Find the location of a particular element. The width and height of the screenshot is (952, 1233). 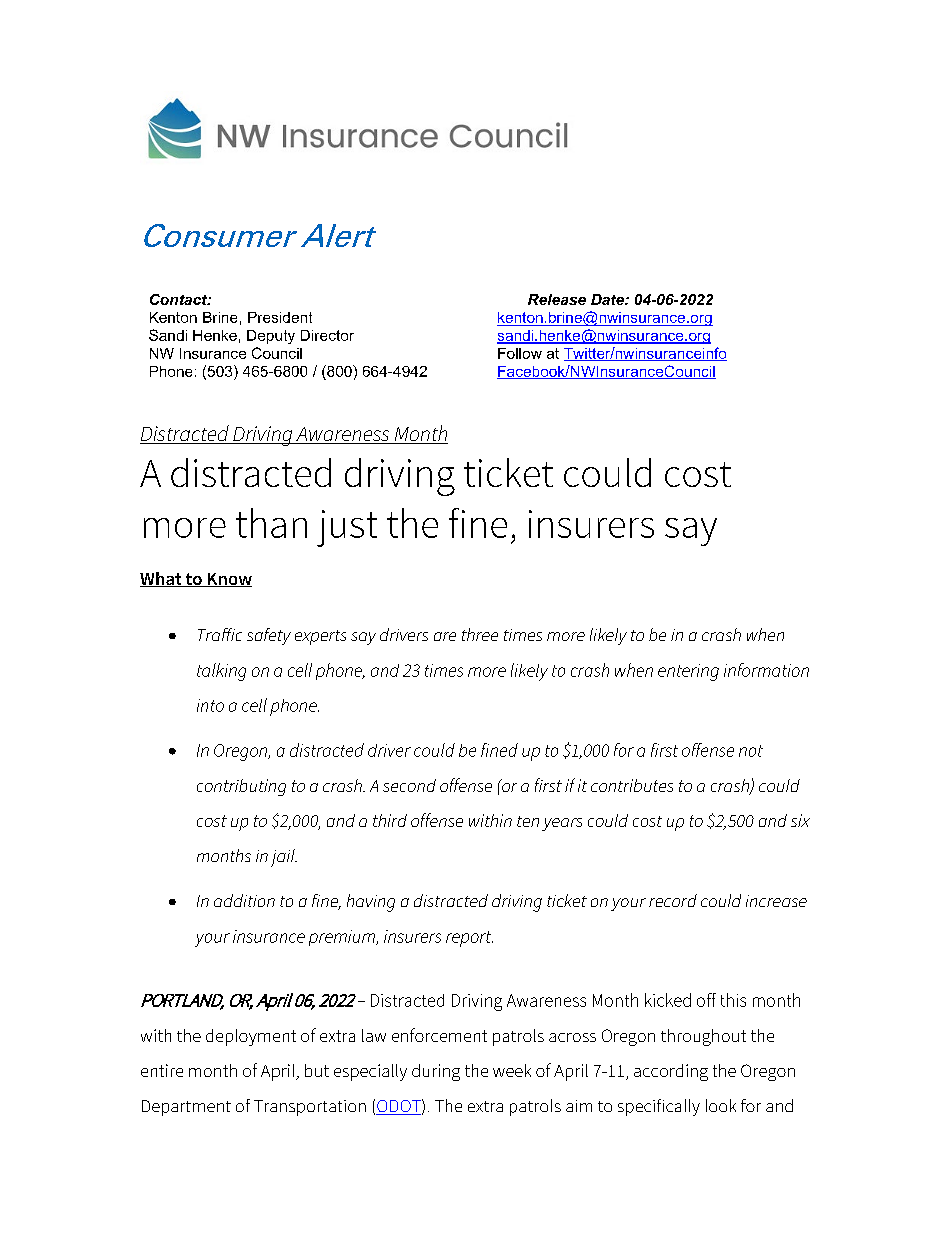

six is located at coordinates (800, 820).
